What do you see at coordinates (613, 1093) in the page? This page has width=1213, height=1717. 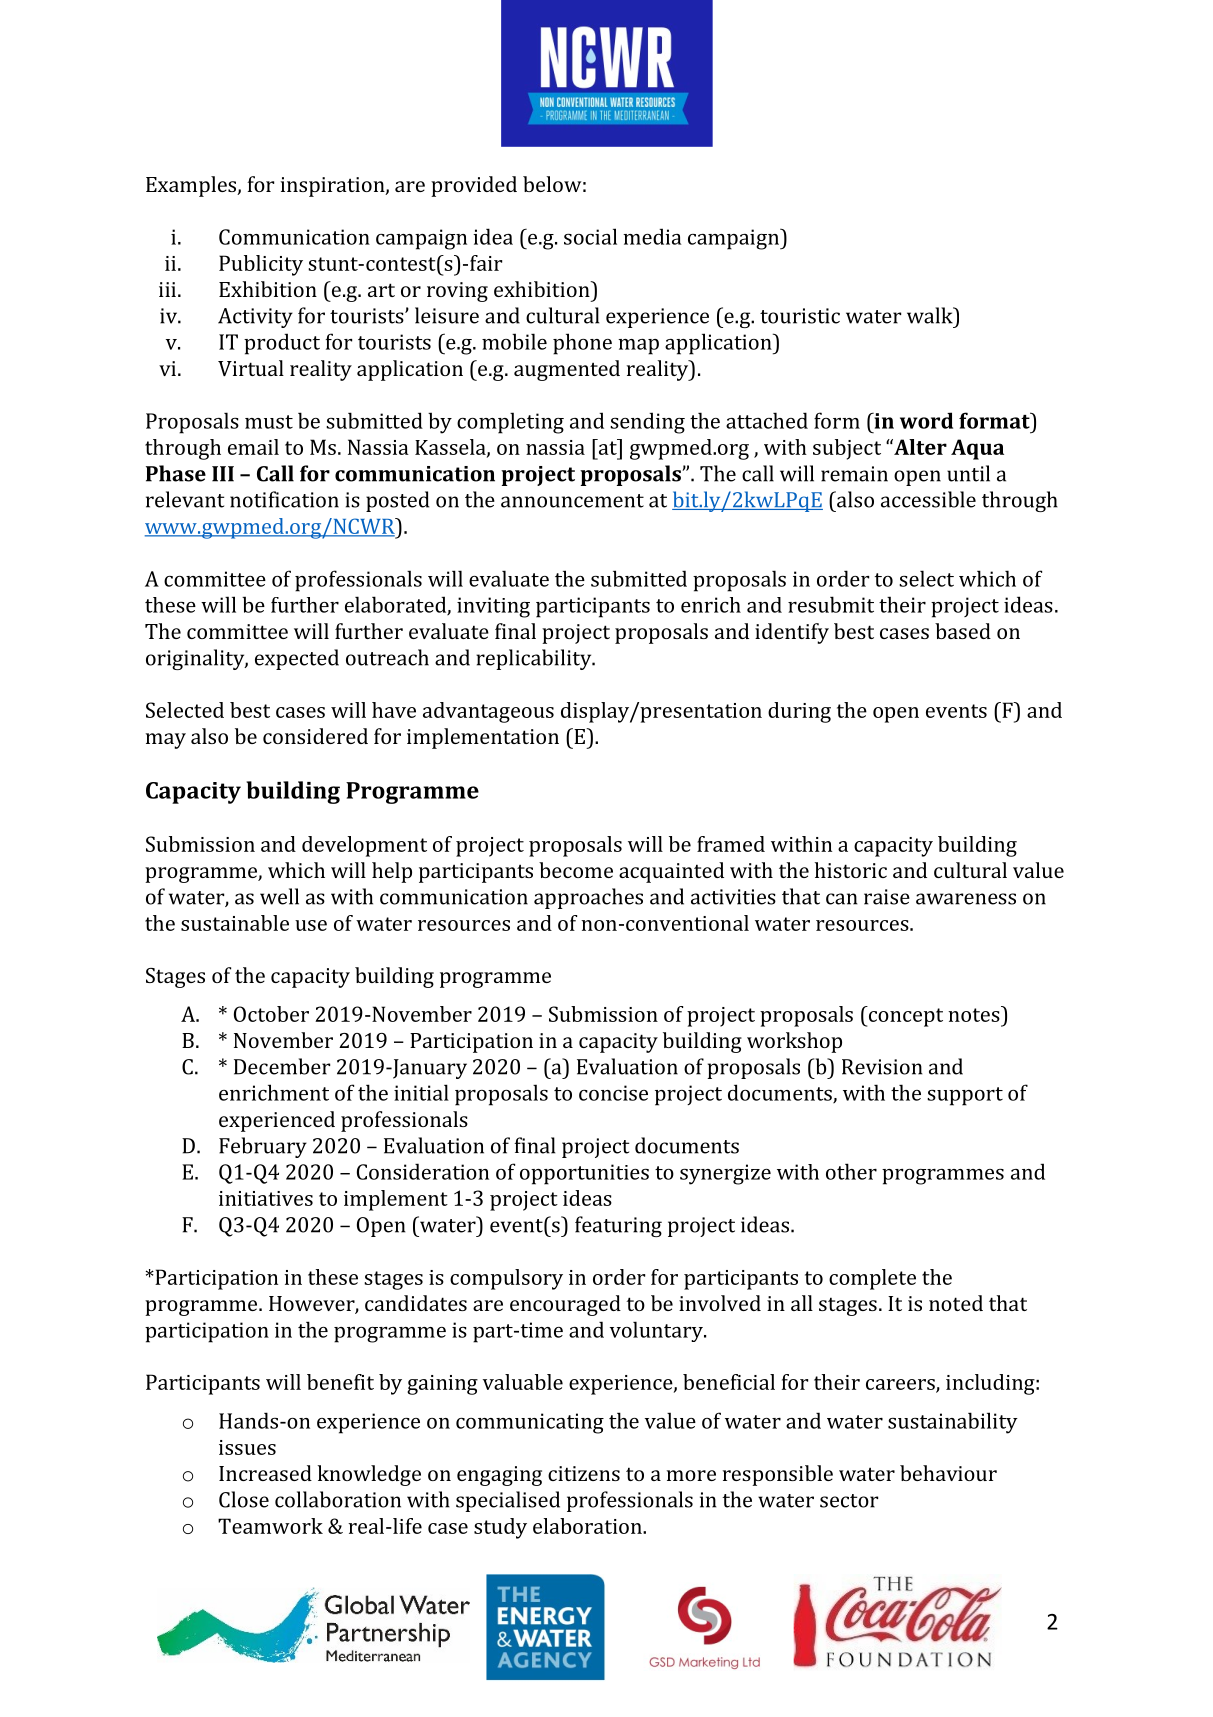 I see `concise` at bounding box center [613, 1093].
